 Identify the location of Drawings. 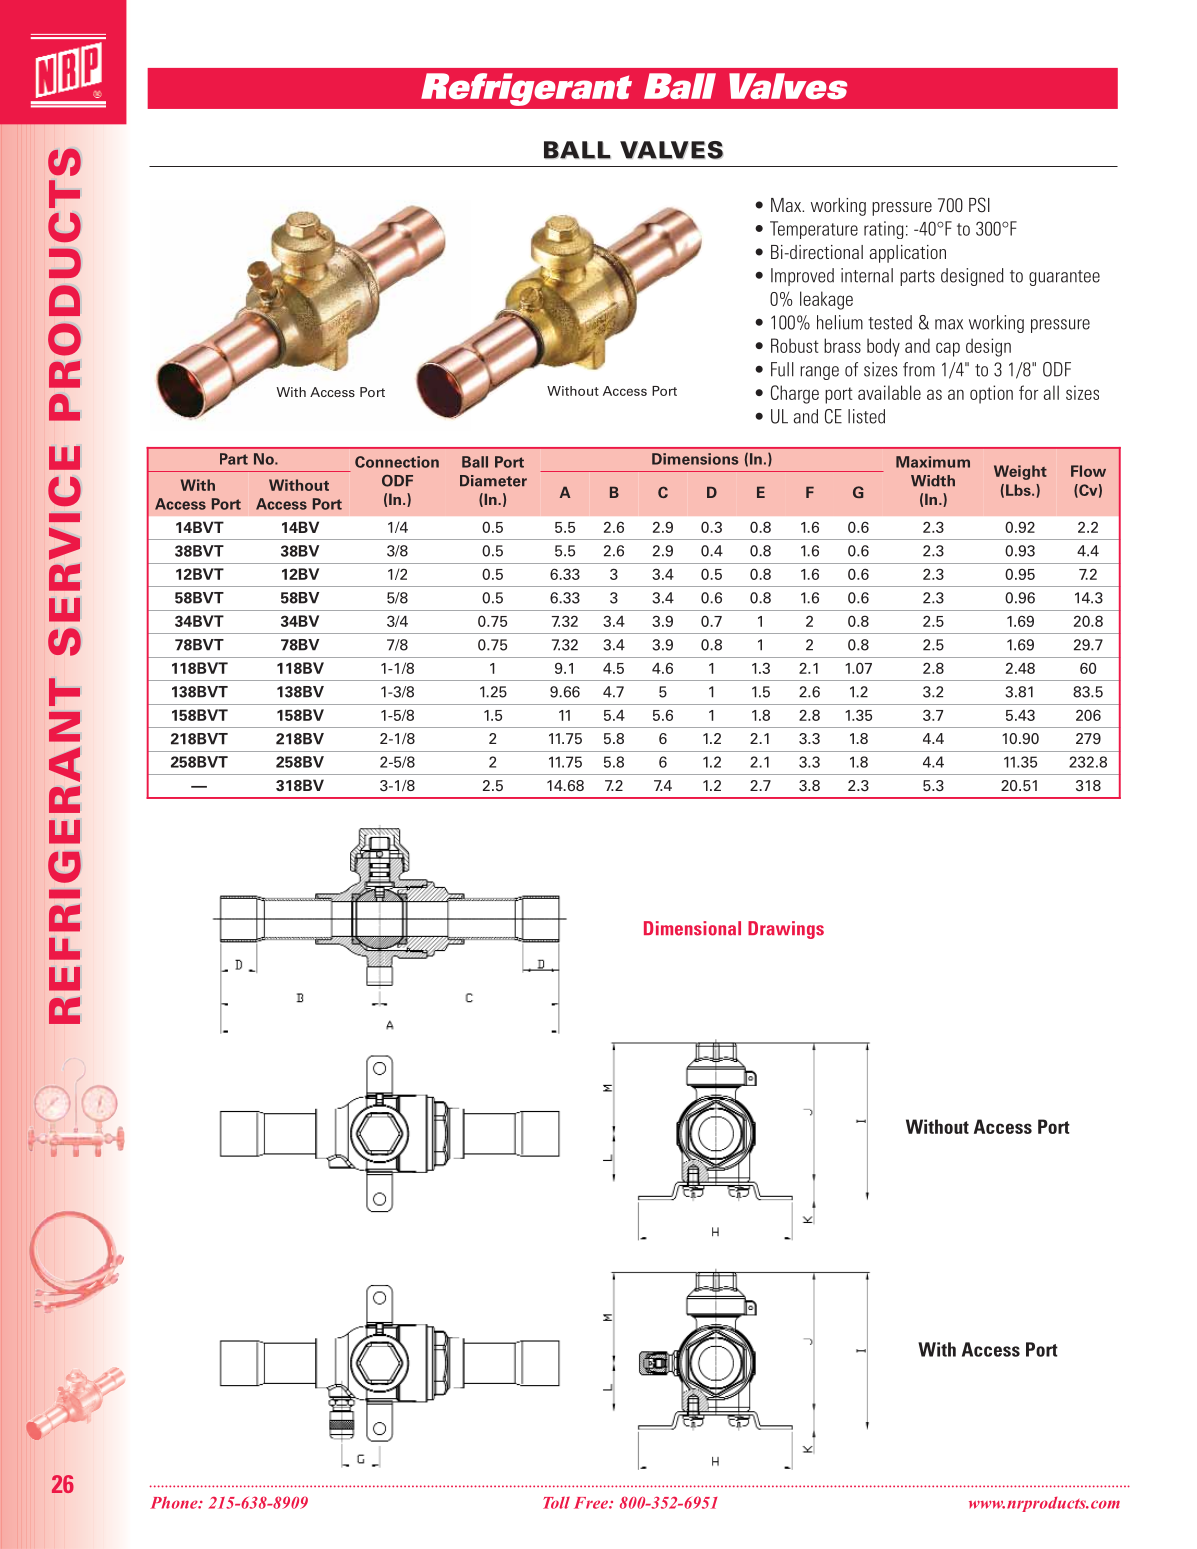
(786, 930).
